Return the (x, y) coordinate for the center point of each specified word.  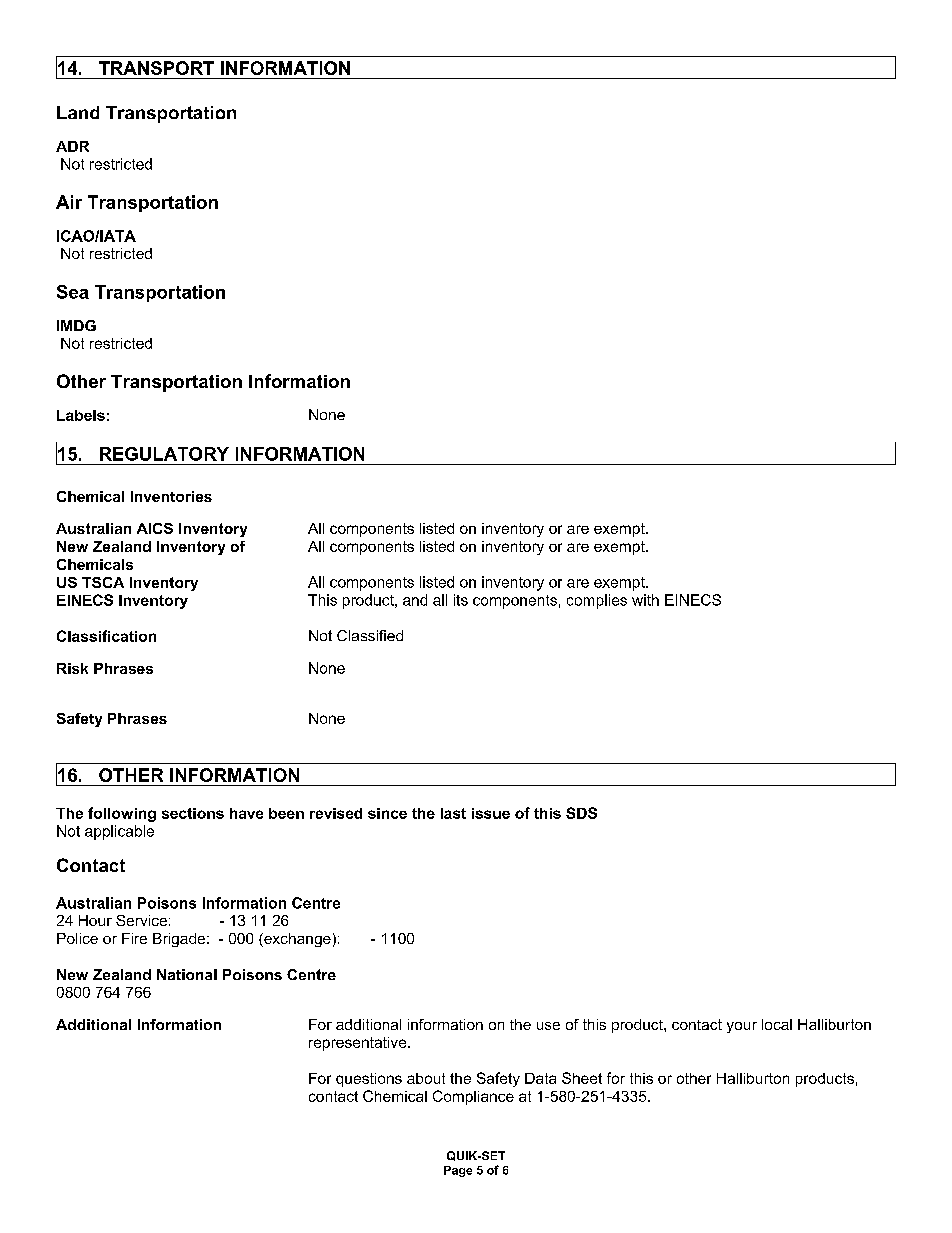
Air (69, 202)
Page (458, 1171)
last (453, 813)
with (645, 600)
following (122, 814)
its (461, 600)
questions (369, 1080)
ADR (72, 146)
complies (597, 601)
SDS (581, 813)
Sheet (582, 1078)
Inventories (171, 496)
